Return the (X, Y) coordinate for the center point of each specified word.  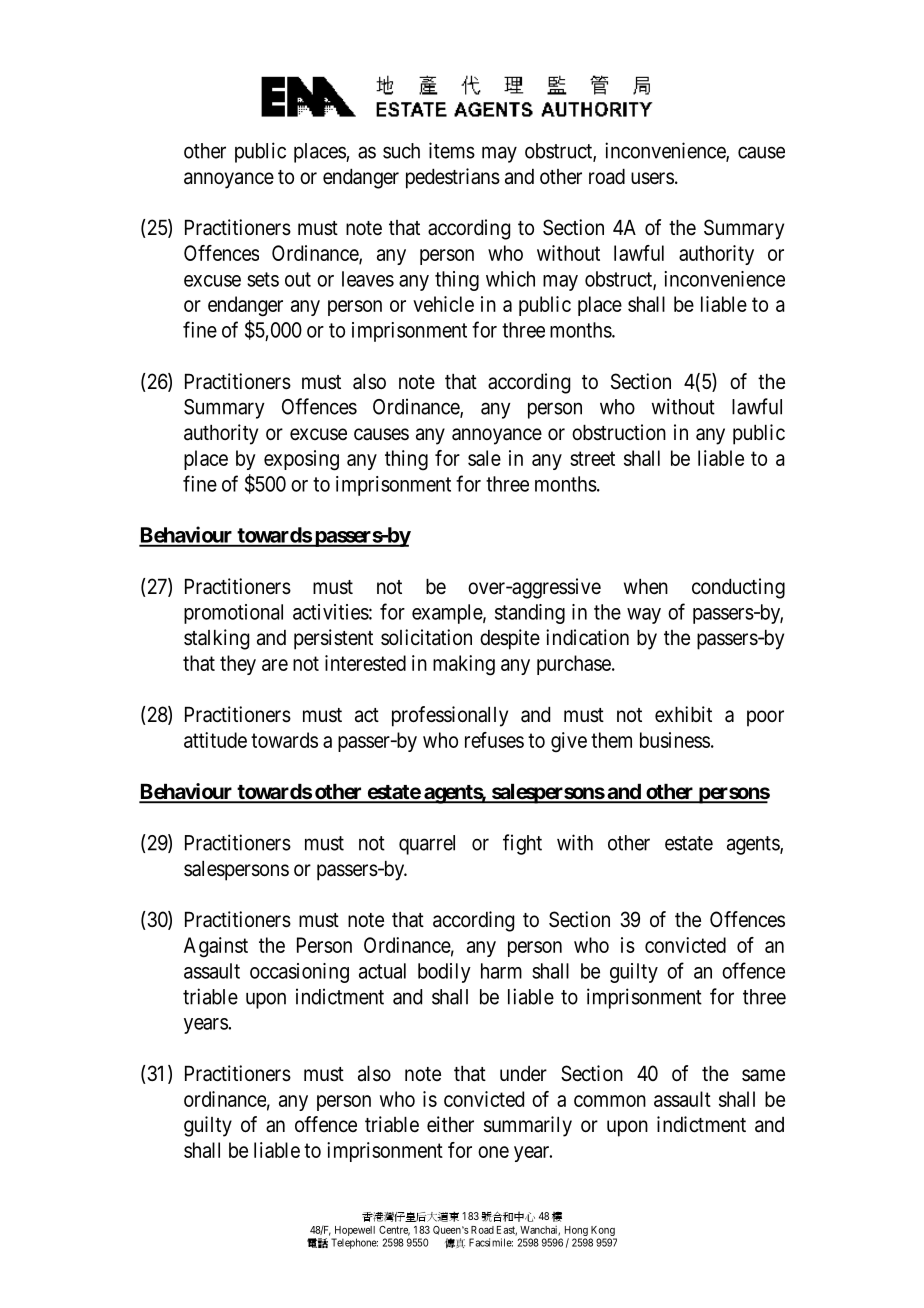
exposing (301, 460)
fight (522, 844)
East (507, 1231)
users (652, 178)
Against (216, 947)
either (450, 1124)
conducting (738, 588)
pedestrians (453, 178)
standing (530, 614)
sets (263, 279)
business (675, 740)
